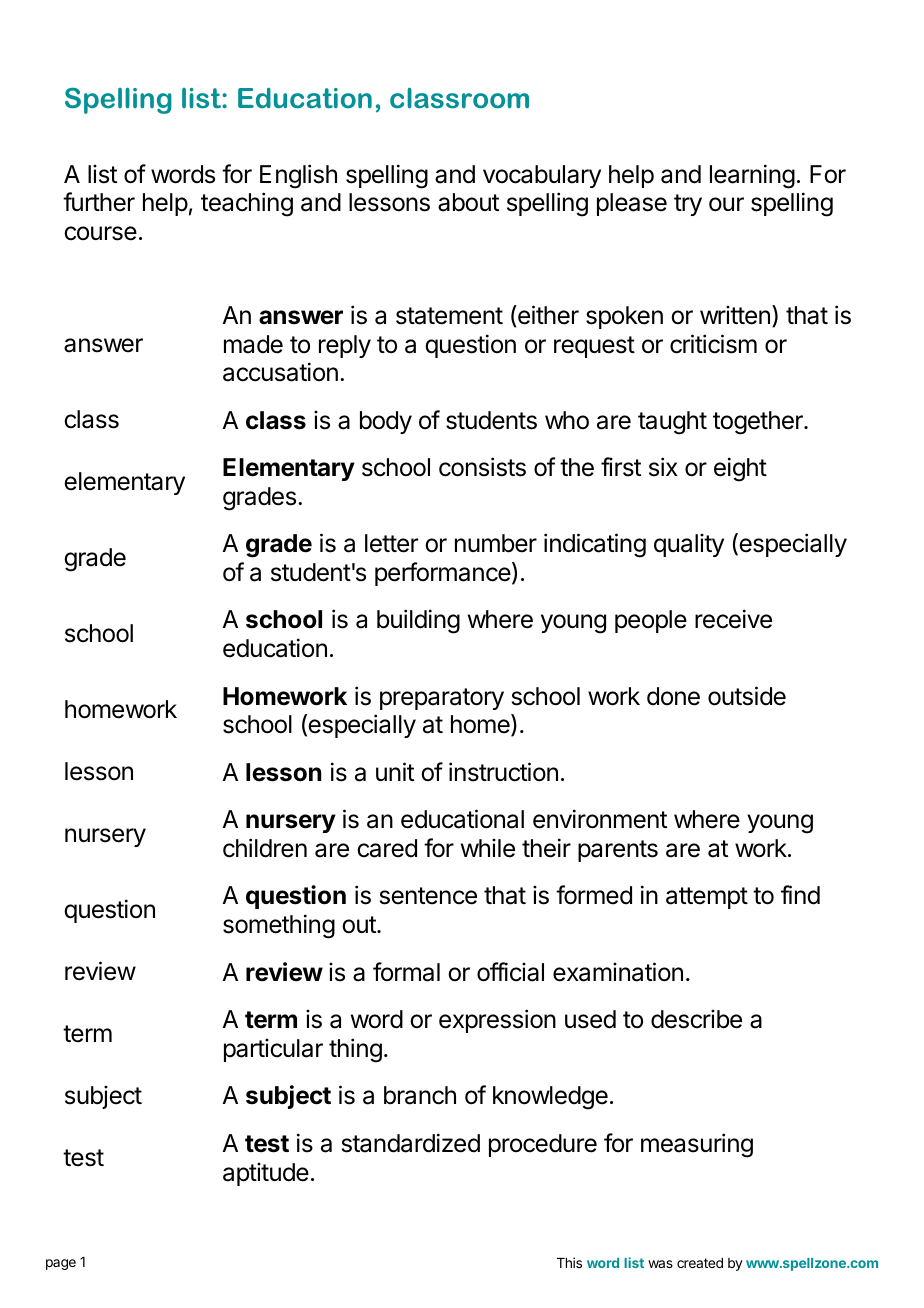 Image resolution: width=924 pixels, height=1308 pixels. I want to click on about, so click(468, 202).
